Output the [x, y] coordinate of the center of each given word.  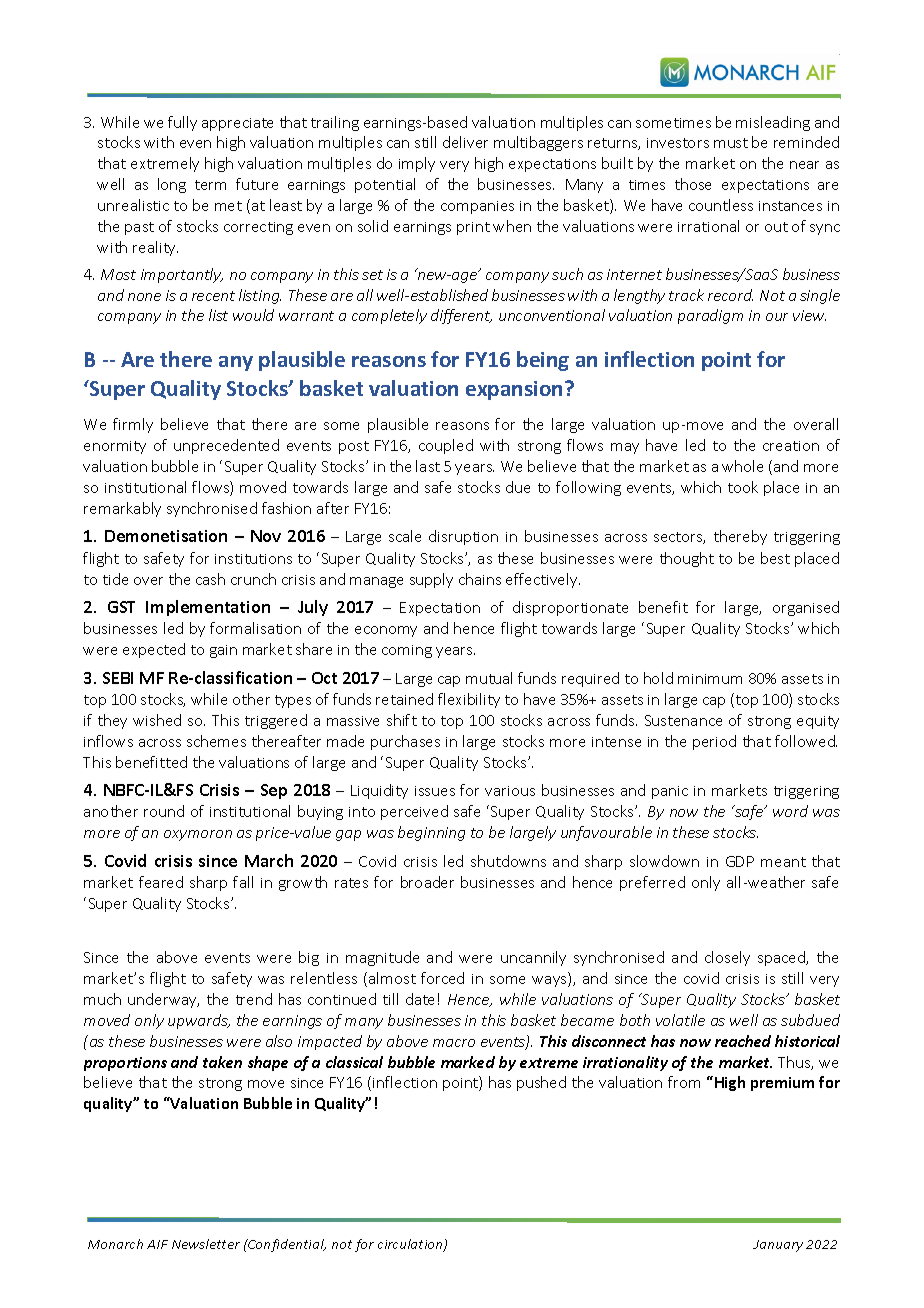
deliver [465, 142]
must [731, 143]
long [172, 185]
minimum [710, 679]
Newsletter [206, 1244]
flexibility [469, 700]
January [778, 1246]
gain [223, 651]
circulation [411, 1245]
